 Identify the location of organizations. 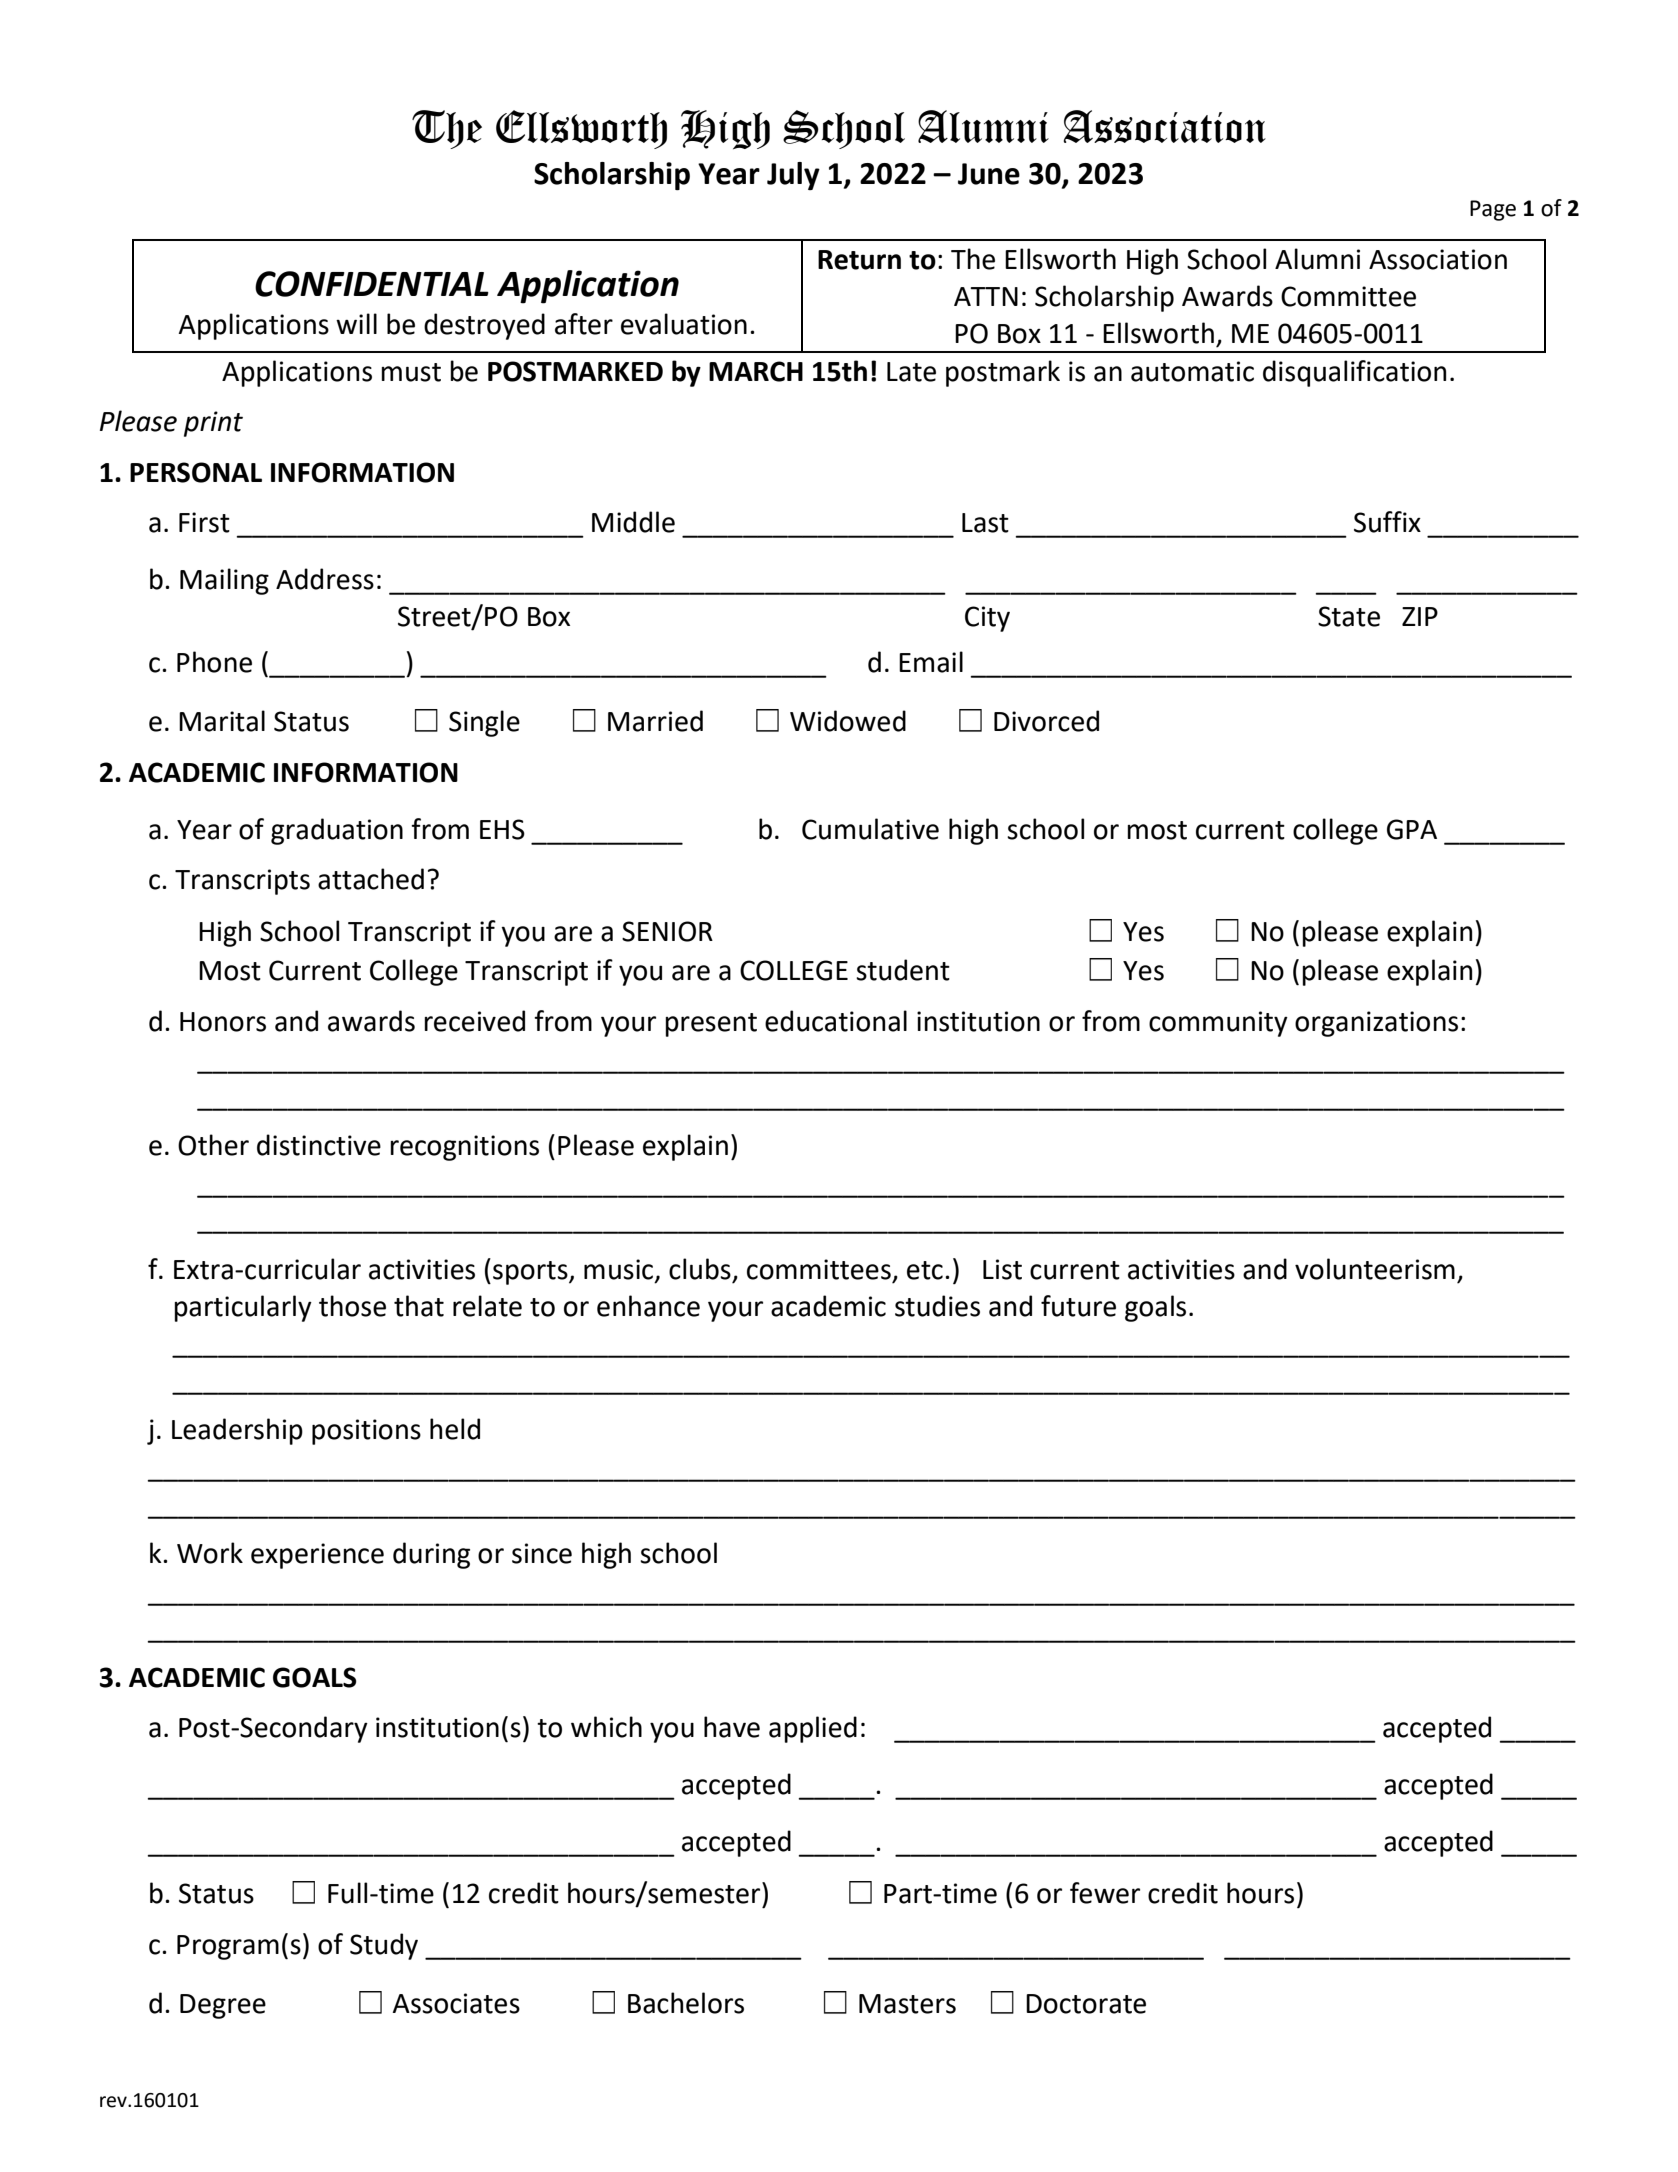
(1376, 1024).
